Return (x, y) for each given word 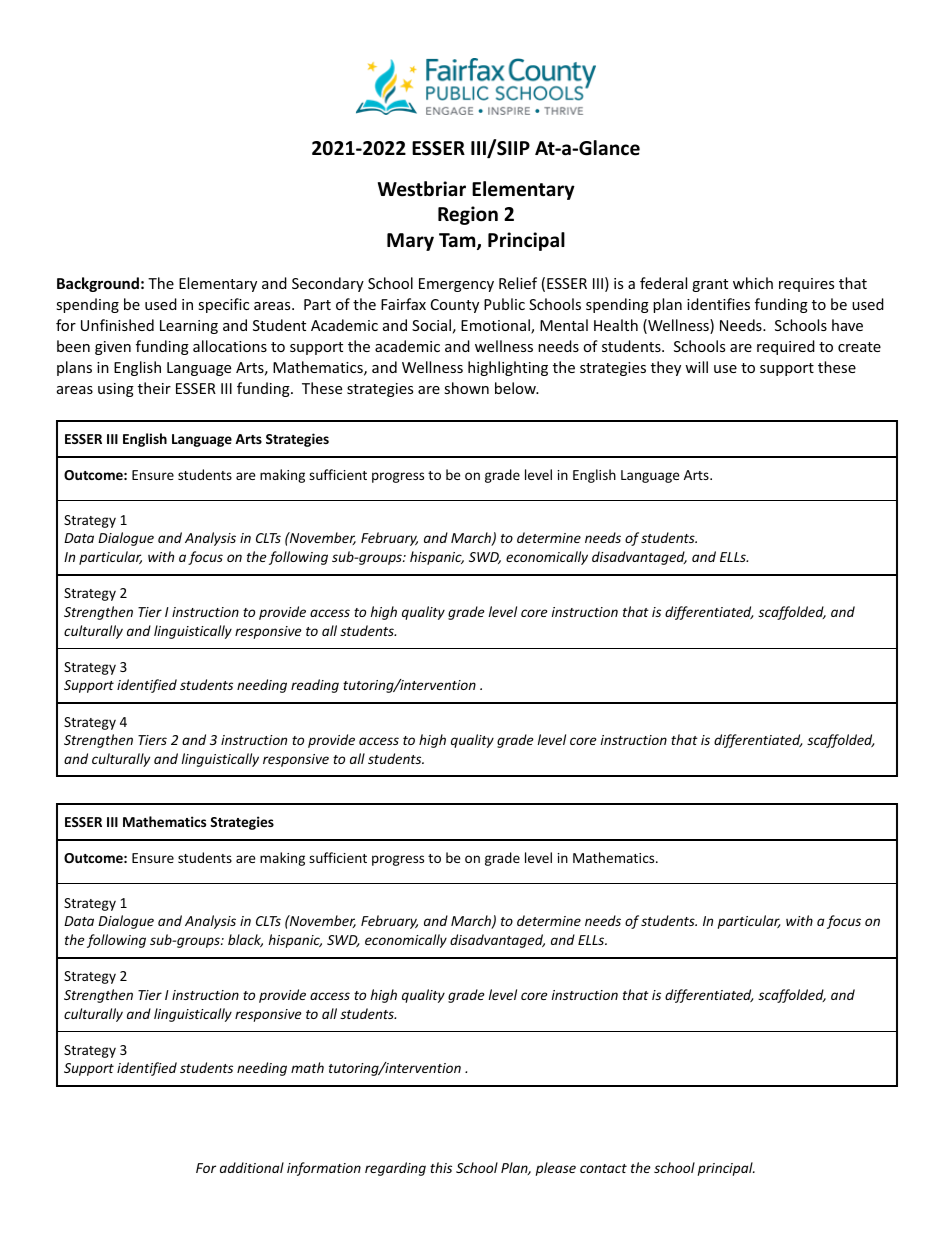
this (441, 1167)
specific (223, 305)
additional (252, 1167)
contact (603, 1168)
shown (466, 388)
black (245, 940)
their (154, 388)
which (753, 283)
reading (315, 686)
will (696, 367)
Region (468, 215)
